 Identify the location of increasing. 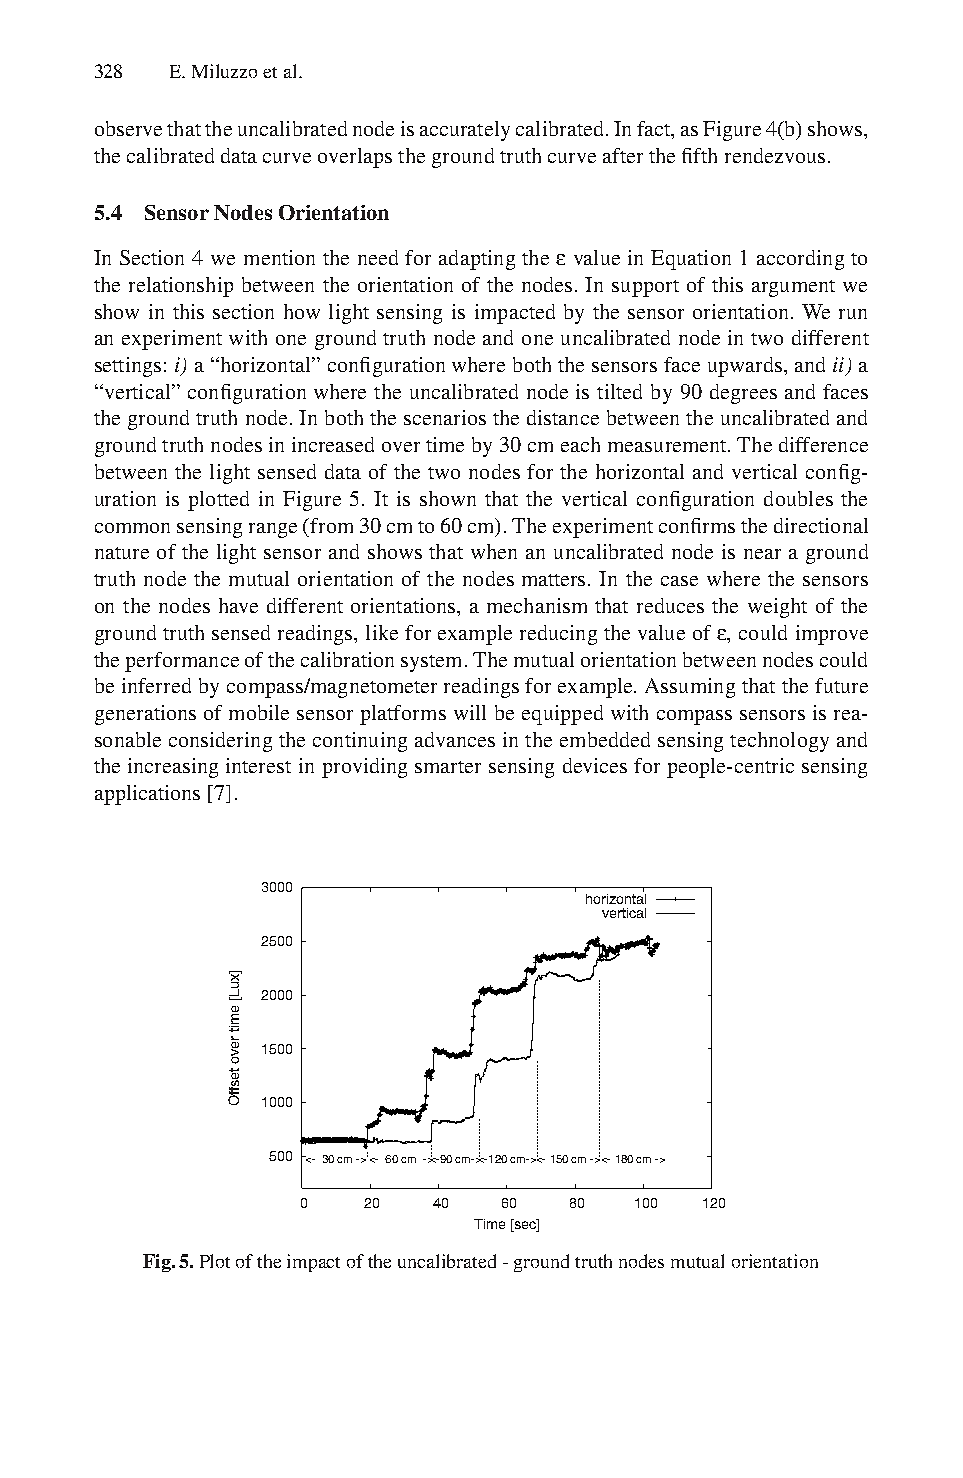
(173, 768).
